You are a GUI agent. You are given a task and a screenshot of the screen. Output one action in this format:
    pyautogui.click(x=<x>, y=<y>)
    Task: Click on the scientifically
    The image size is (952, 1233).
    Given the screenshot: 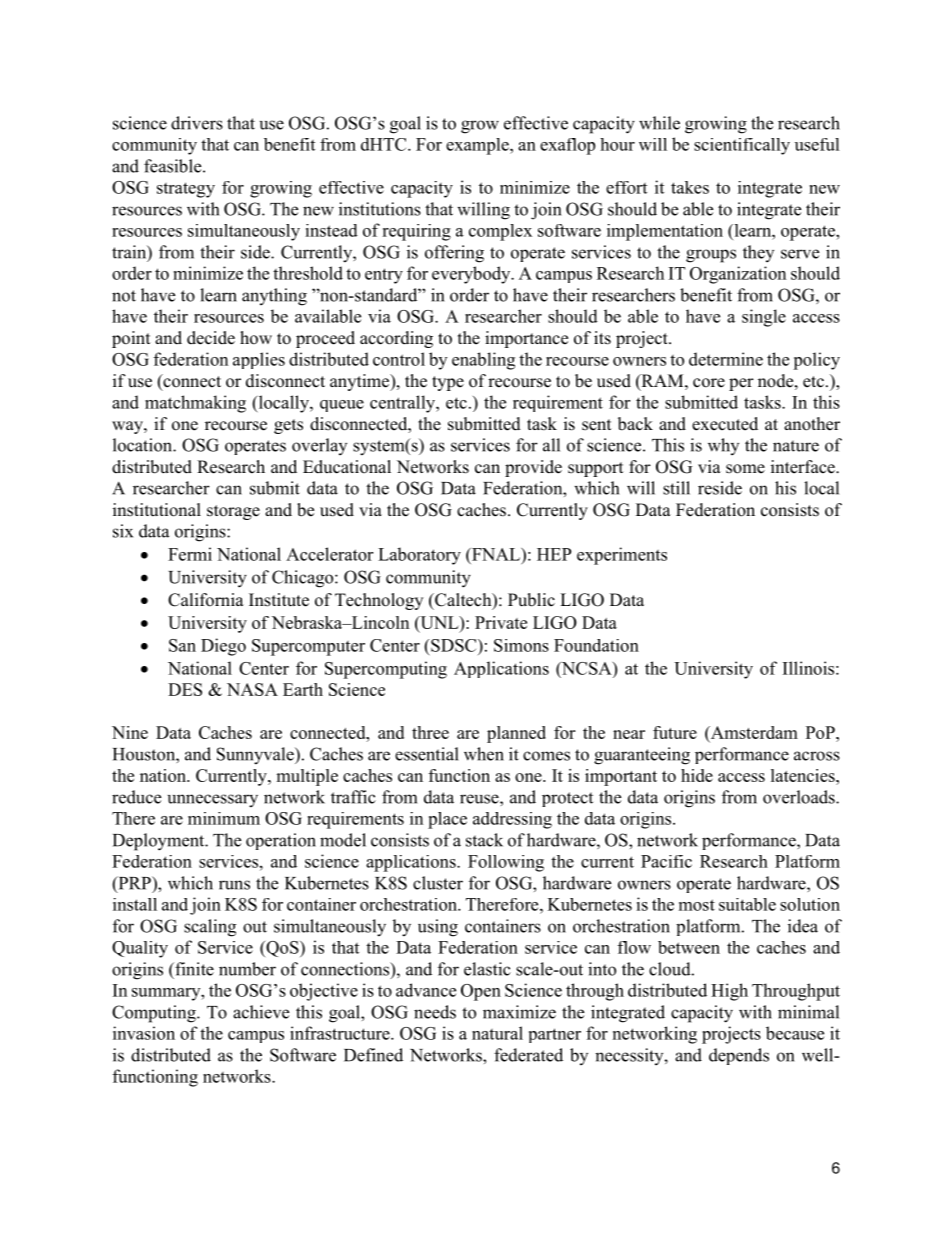 What is the action you would take?
    pyautogui.click(x=742, y=146)
